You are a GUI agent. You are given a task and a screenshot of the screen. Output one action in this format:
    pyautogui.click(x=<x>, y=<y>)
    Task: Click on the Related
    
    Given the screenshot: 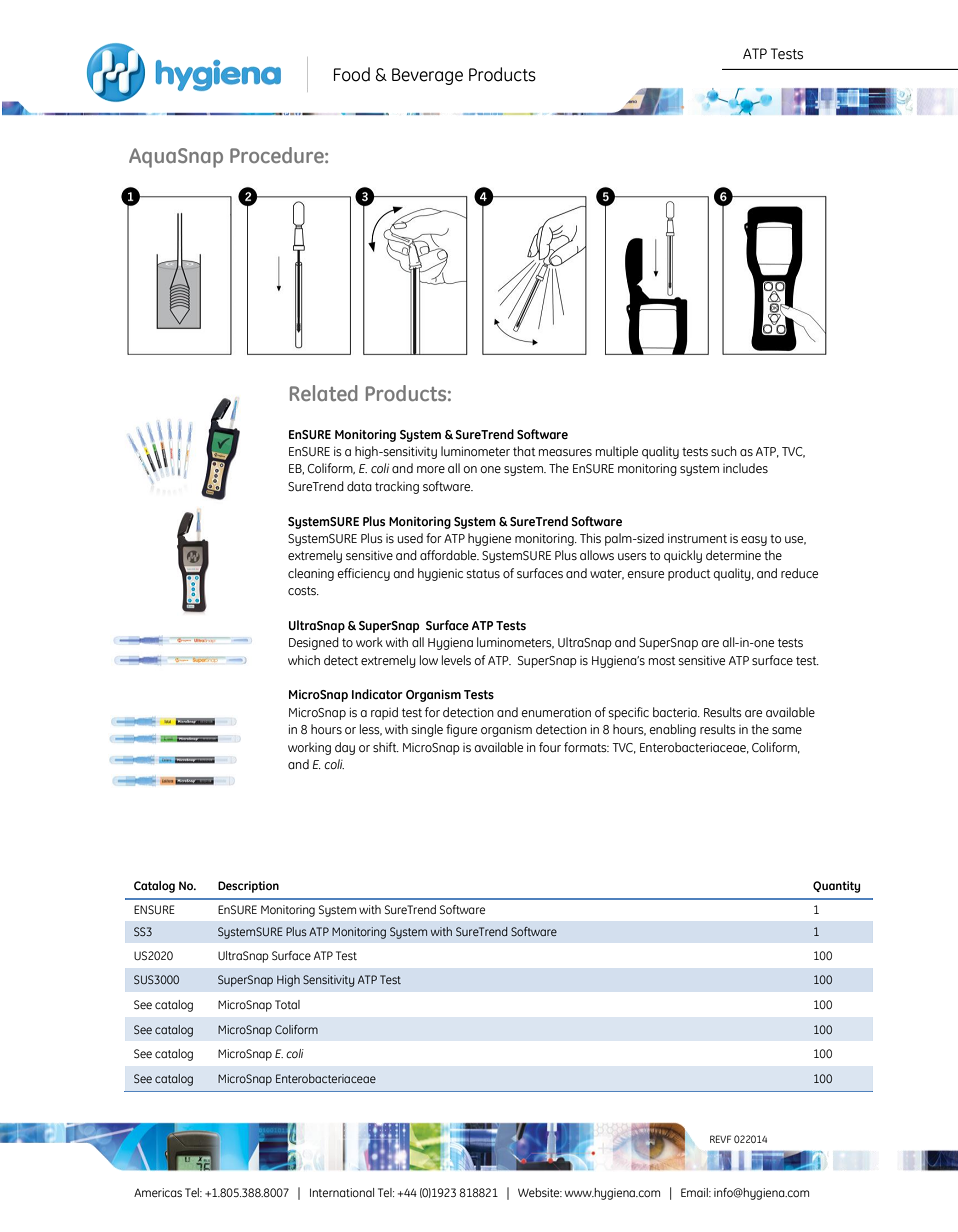 What is the action you would take?
    pyautogui.click(x=324, y=393)
